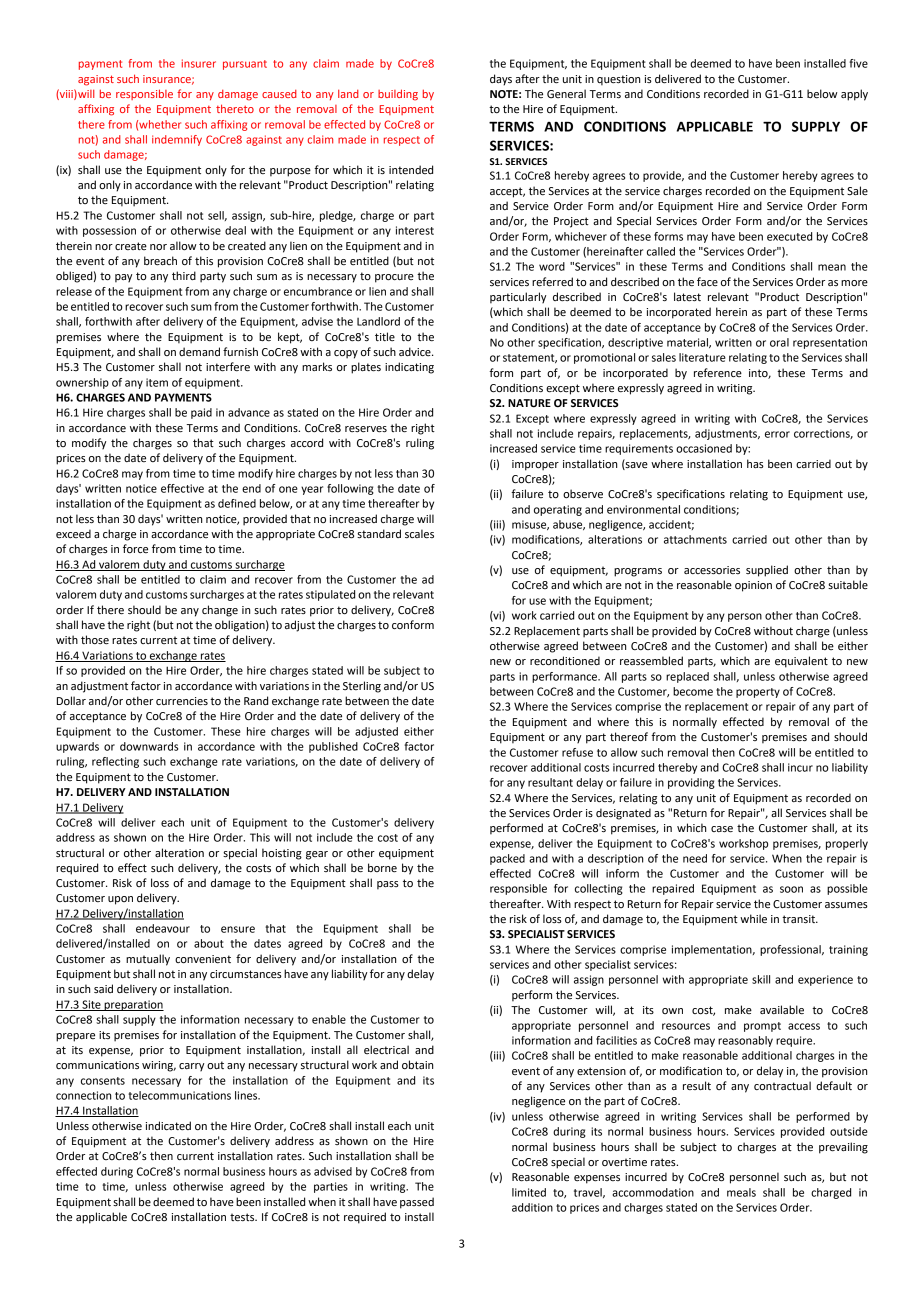  I want to click on upon, so click(120, 900).
